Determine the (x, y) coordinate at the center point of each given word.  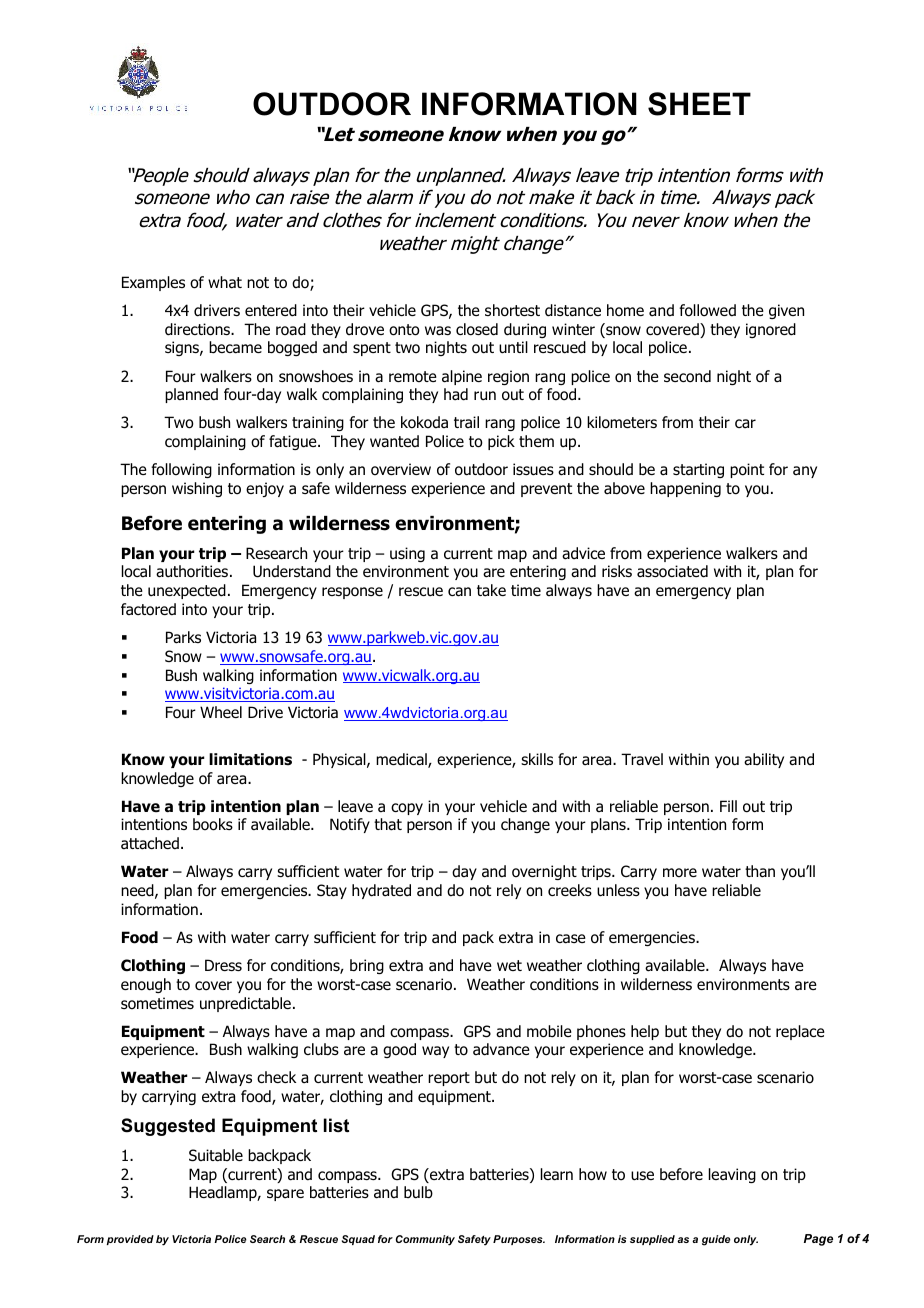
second (687, 376)
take (491, 590)
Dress (223, 965)
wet (509, 965)
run (485, 395)
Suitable (216, 1155)
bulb (418, 1192)
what (225, 282)
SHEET (699, 104)
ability (764, 760)
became (235, 347)
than (760, 871)
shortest (512, 310)
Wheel (221, 712)
